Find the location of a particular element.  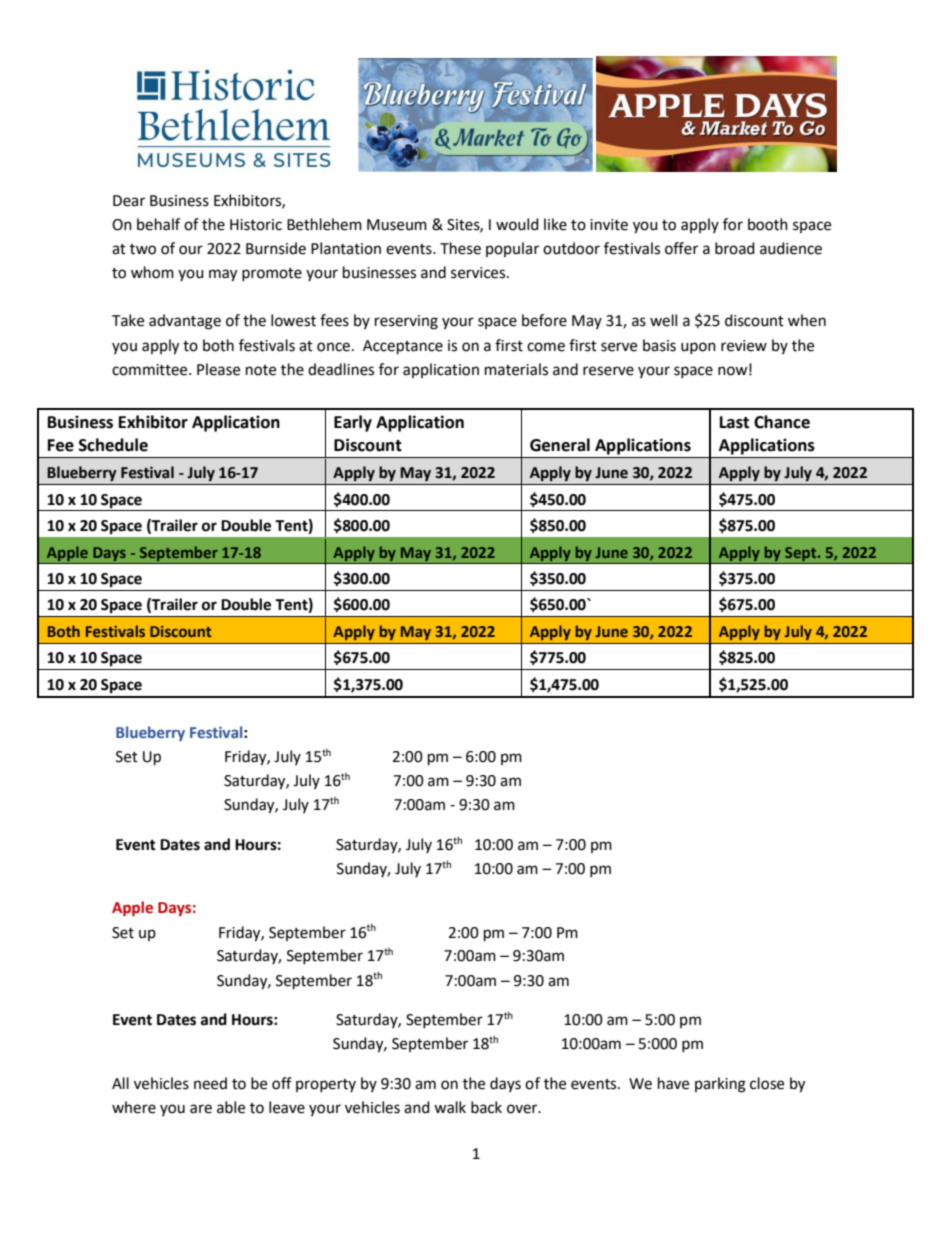

These is located at coordinates (460, 248).
